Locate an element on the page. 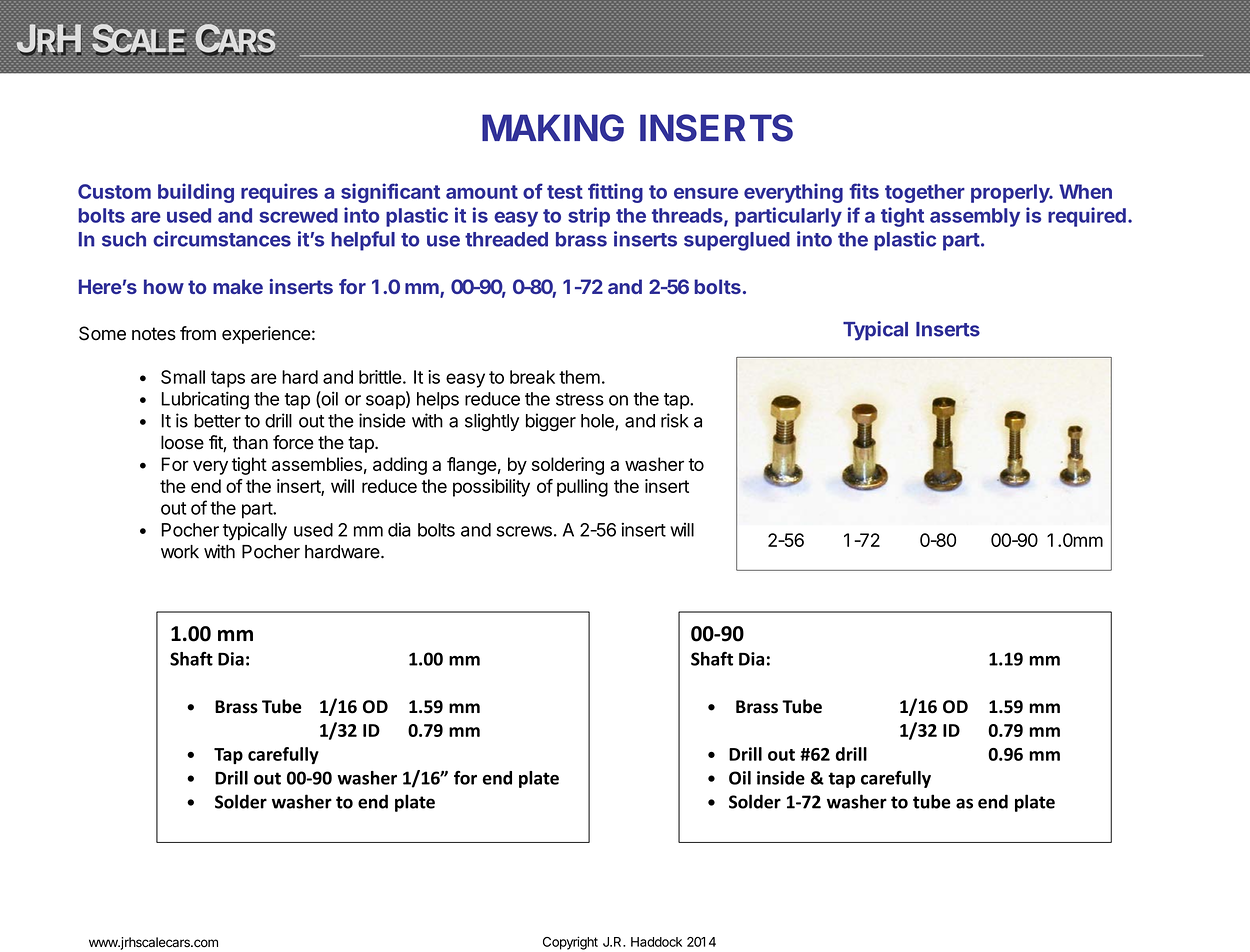 This document has height=952, width=1250. assembly is located at coordinates (975, 217).
